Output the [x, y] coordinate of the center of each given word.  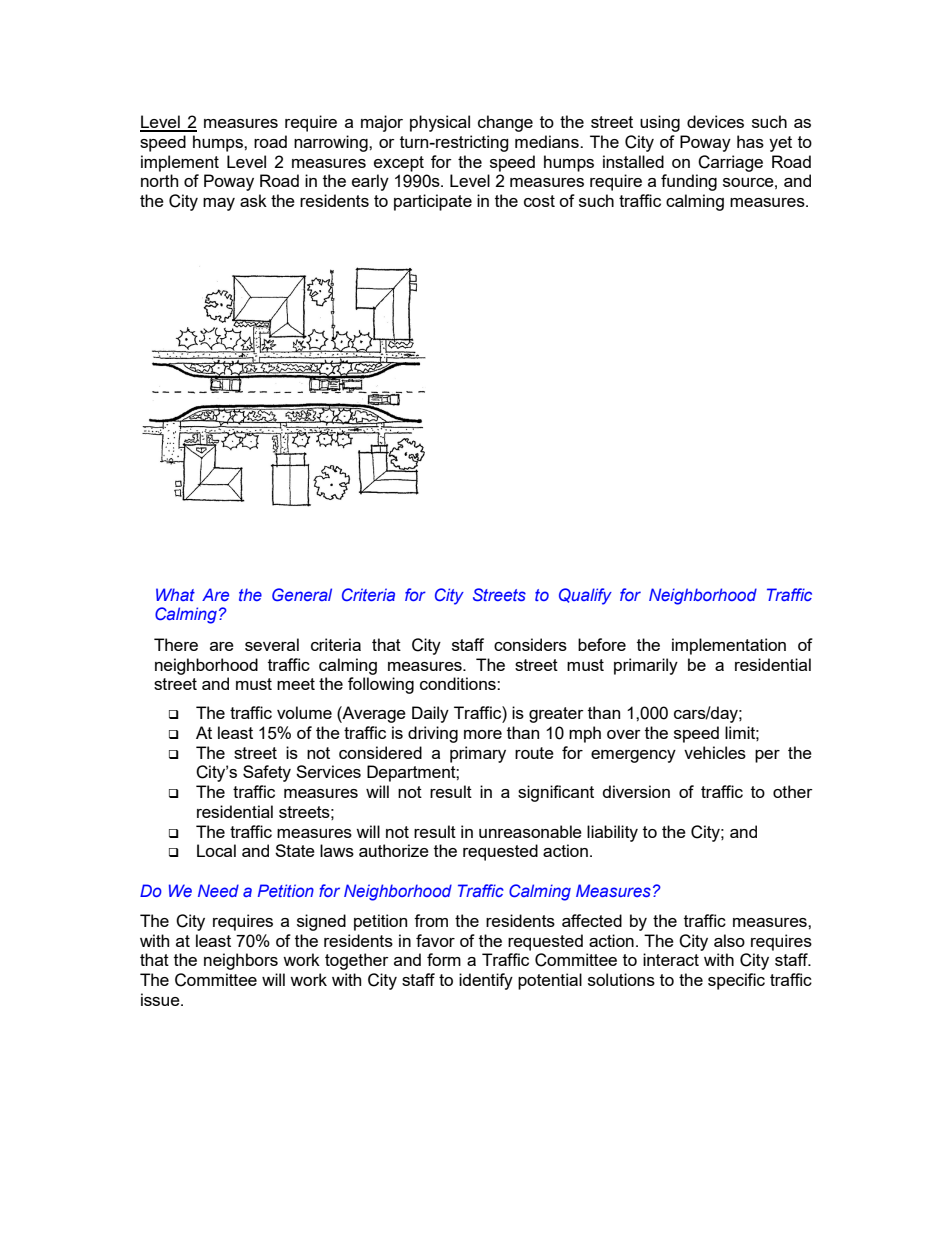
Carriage [730, 163]
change [505, 123]
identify [486, 981]
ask [253, 200]
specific [736, 981]
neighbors [241, 961]
